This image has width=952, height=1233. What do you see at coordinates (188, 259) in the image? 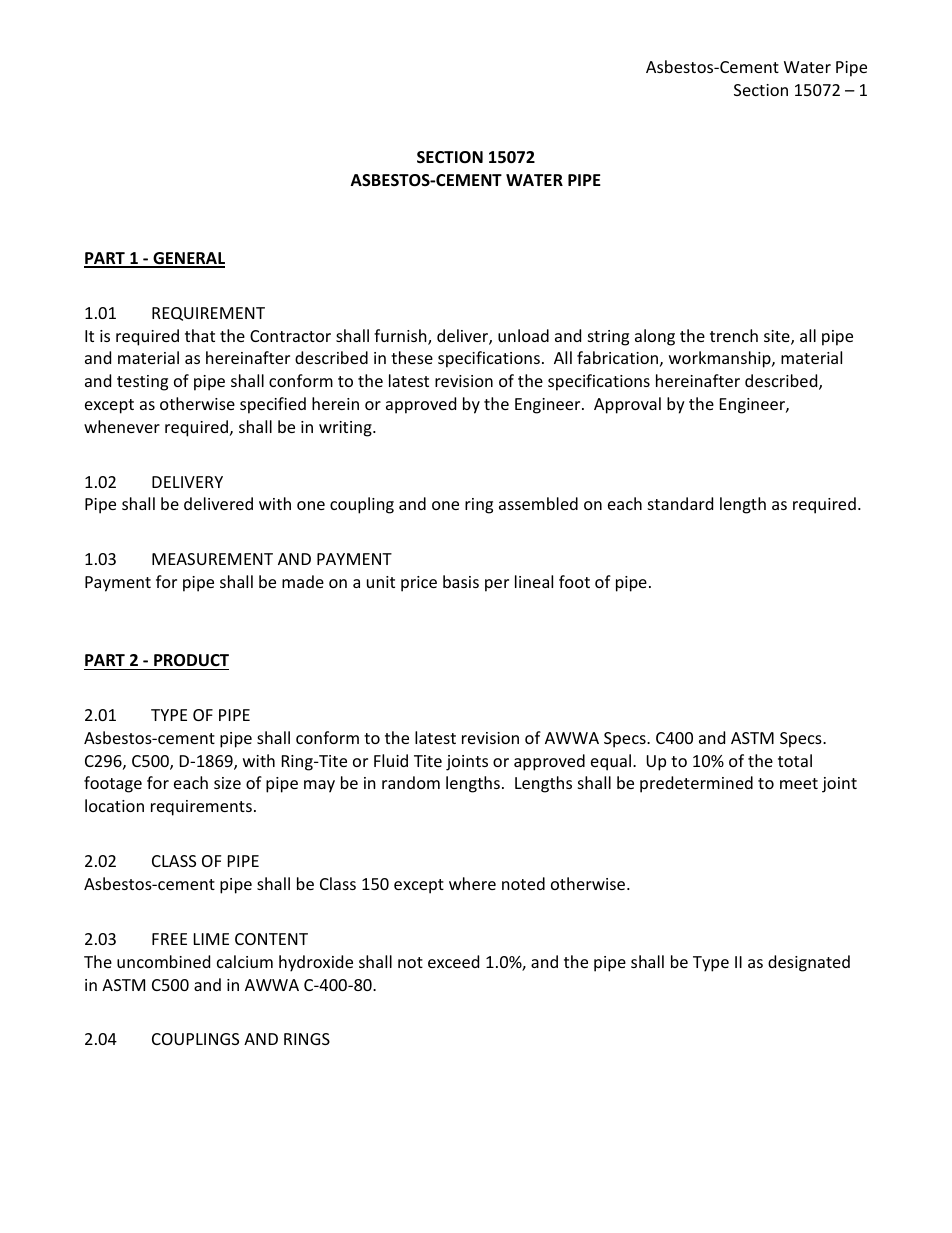
I see `GENERAL` at bounding box center [188, 259].
